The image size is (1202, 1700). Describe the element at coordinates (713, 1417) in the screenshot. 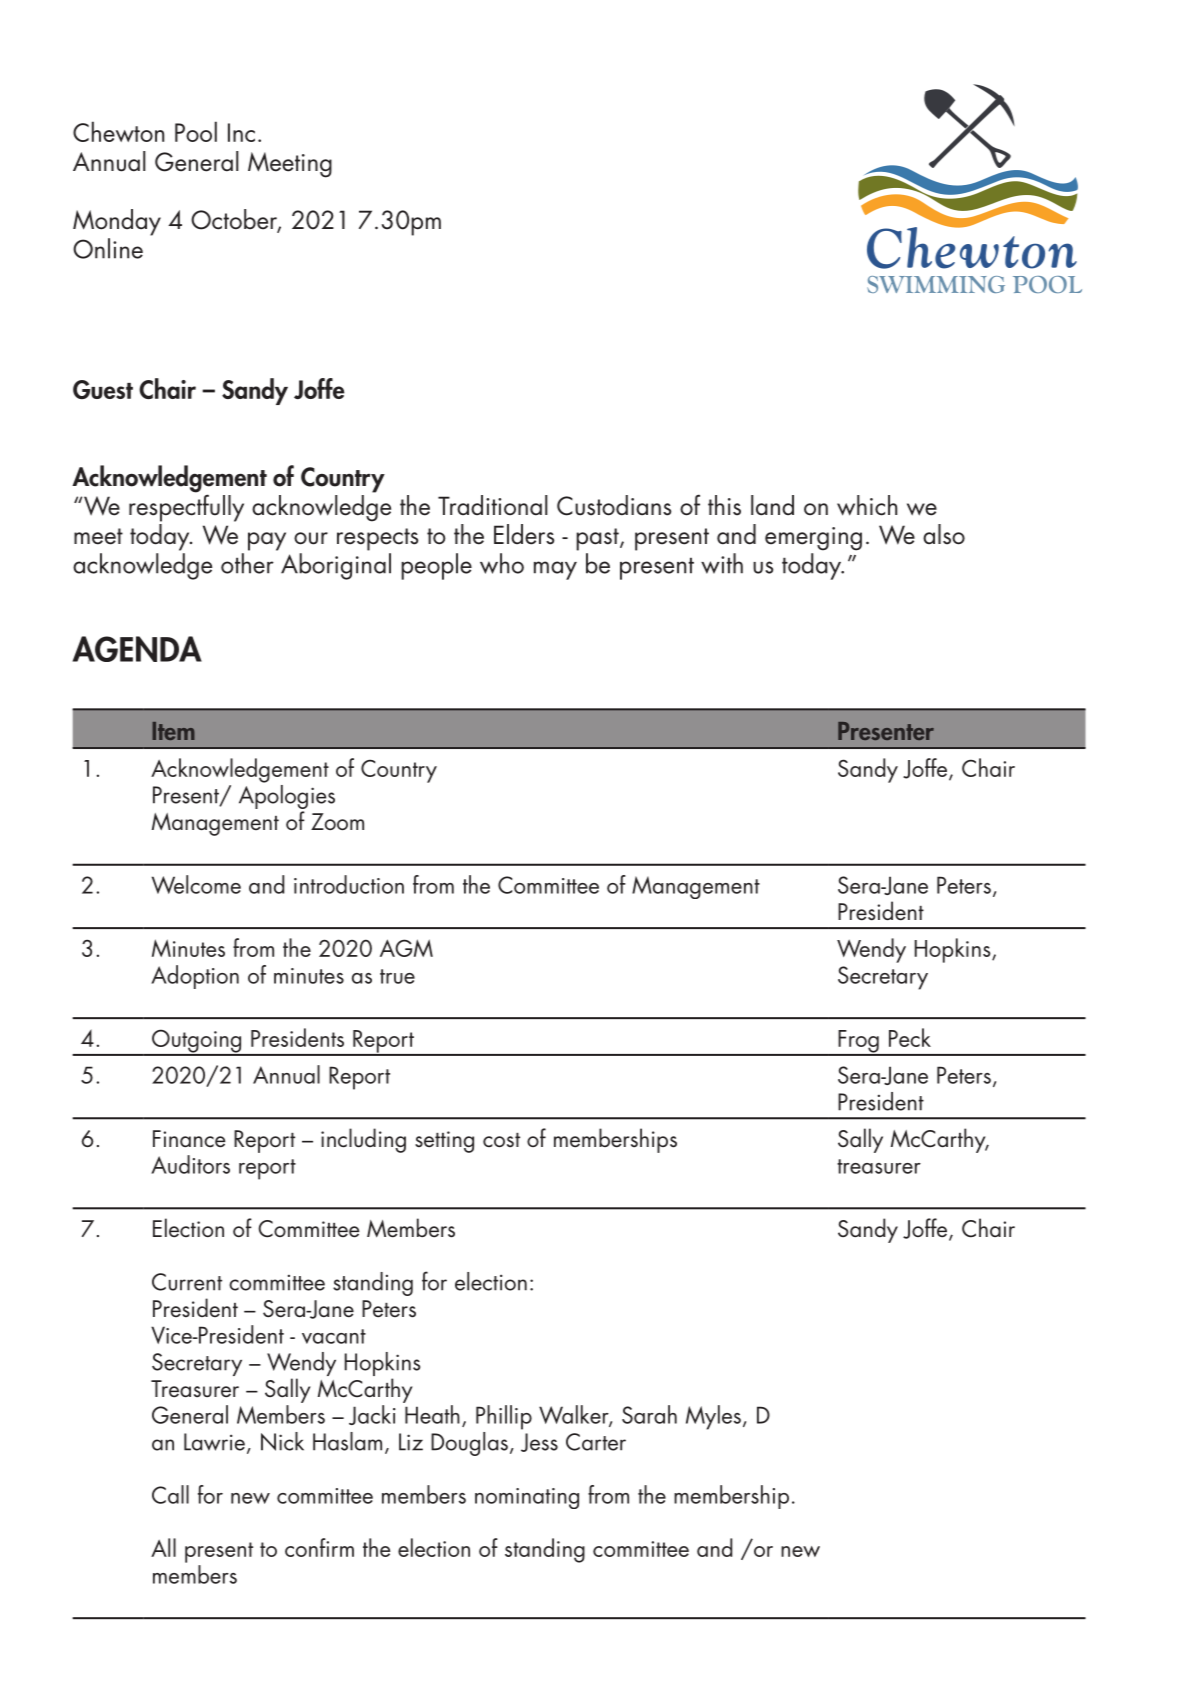

I see `Myles` at that location.
